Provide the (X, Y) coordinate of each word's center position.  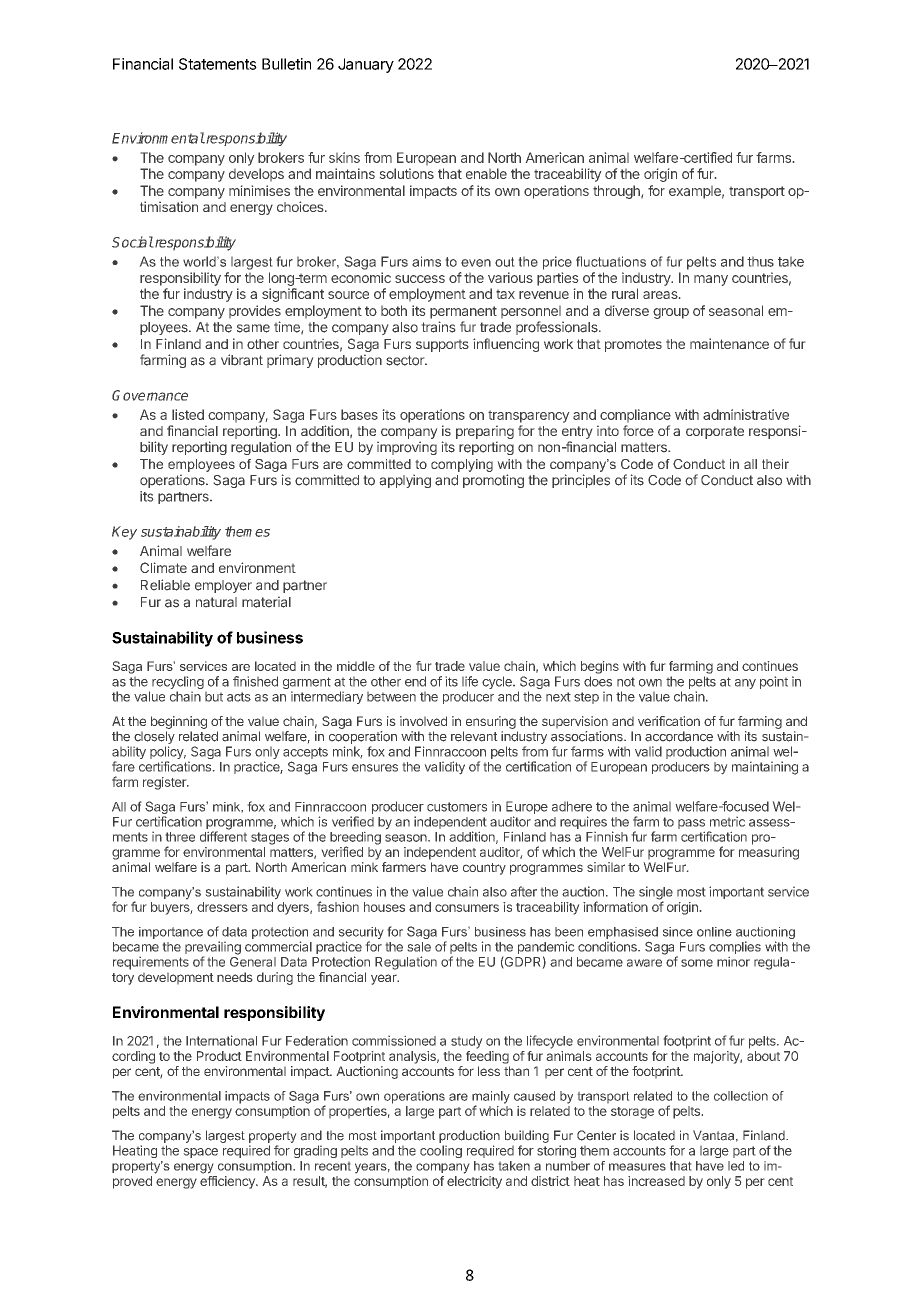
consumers (467, 908)
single (656, 894)
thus (760, 261)
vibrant (242, 360)
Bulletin (286, 64)
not (626, 682)
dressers (222, 907)
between (391, 696)
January (366, 65)
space (200, 1153)
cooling (441, 1151)
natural (216, 602)
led (736, 1166)
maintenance (729, 343)
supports (442, 345)
